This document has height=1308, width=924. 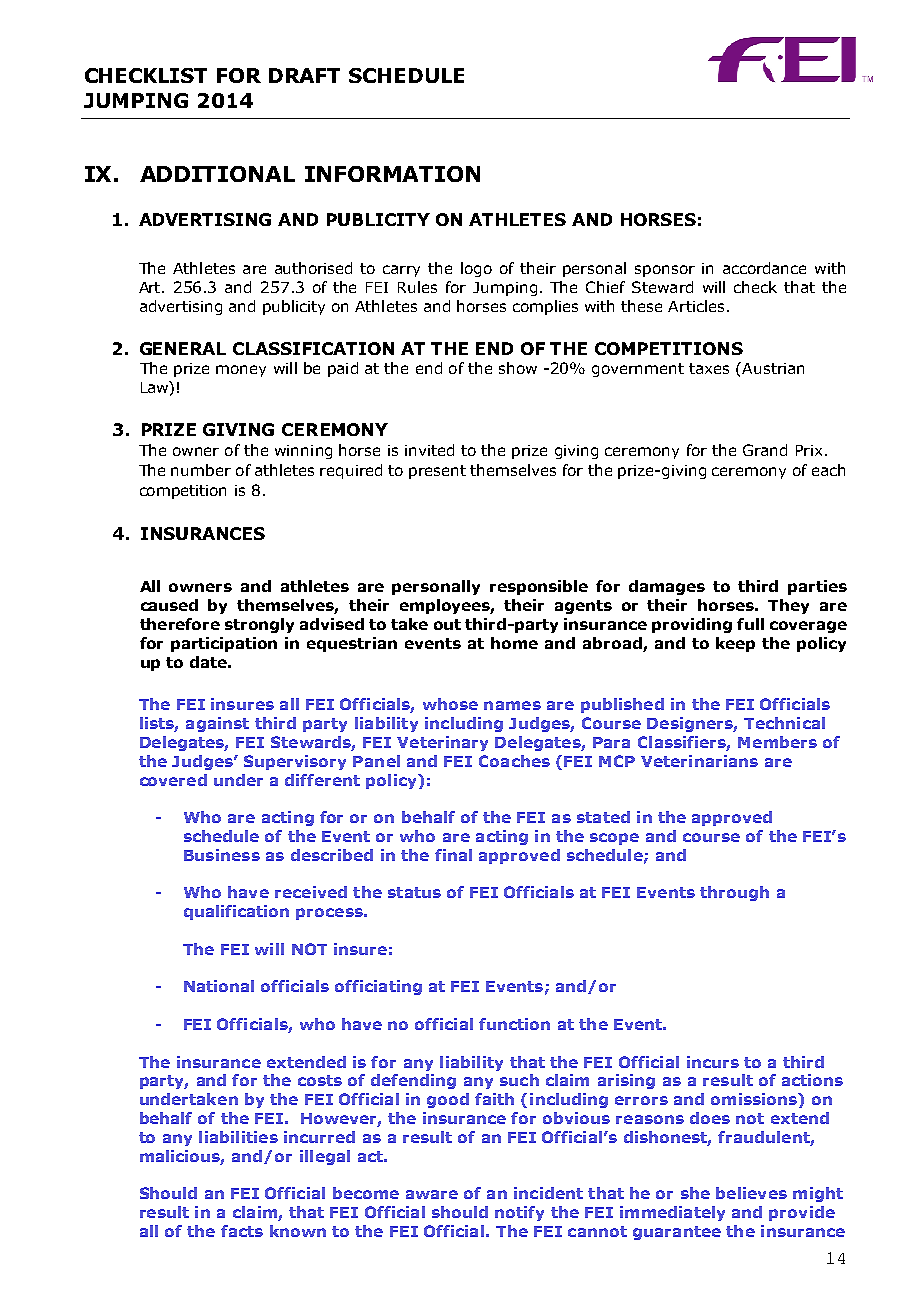 What do you see at coordinates (764, 268) in the document?
I see `accordance` at bounding box center [764, 268].
